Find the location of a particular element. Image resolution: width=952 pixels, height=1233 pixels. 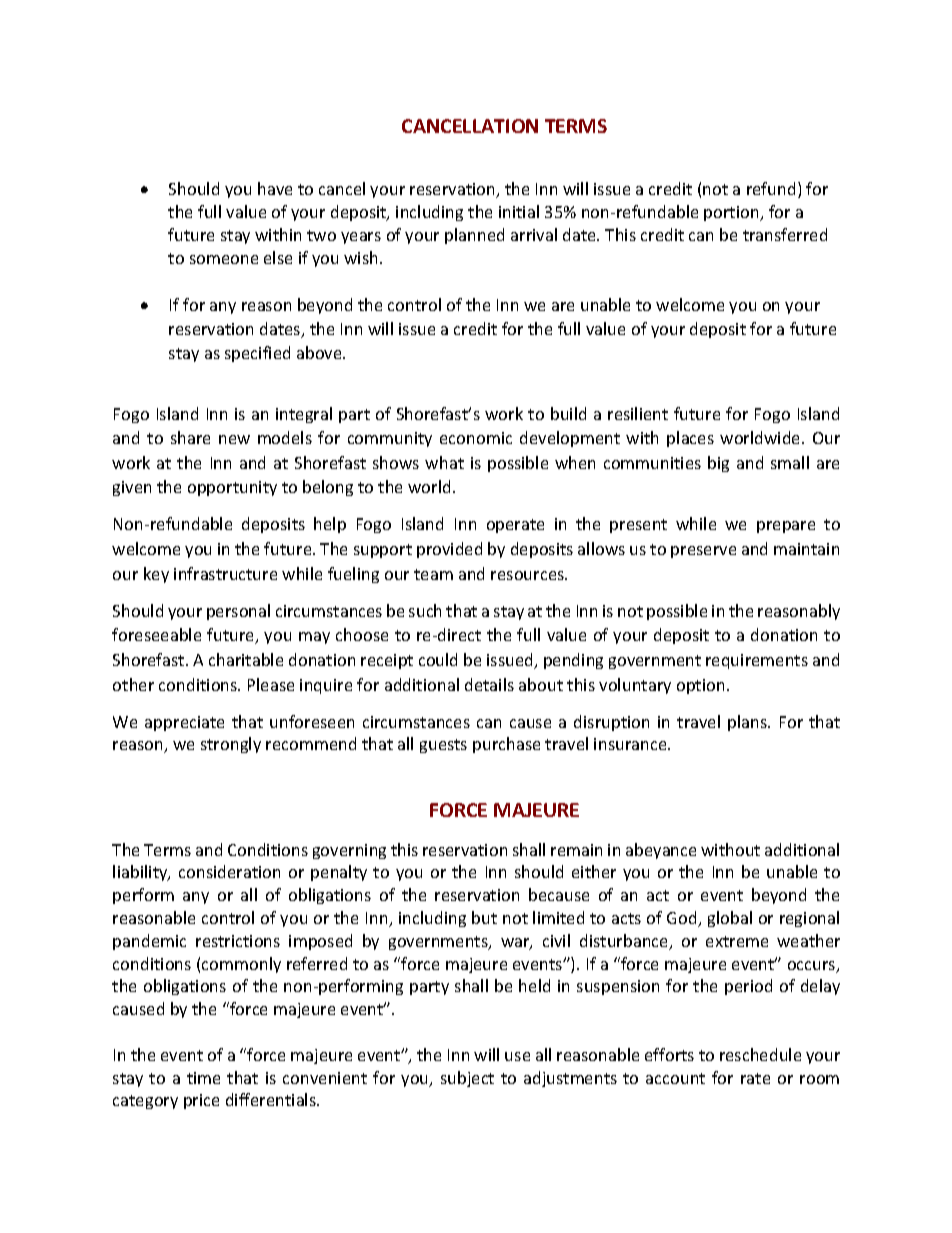

portion is located at coordinates (732, 213).
